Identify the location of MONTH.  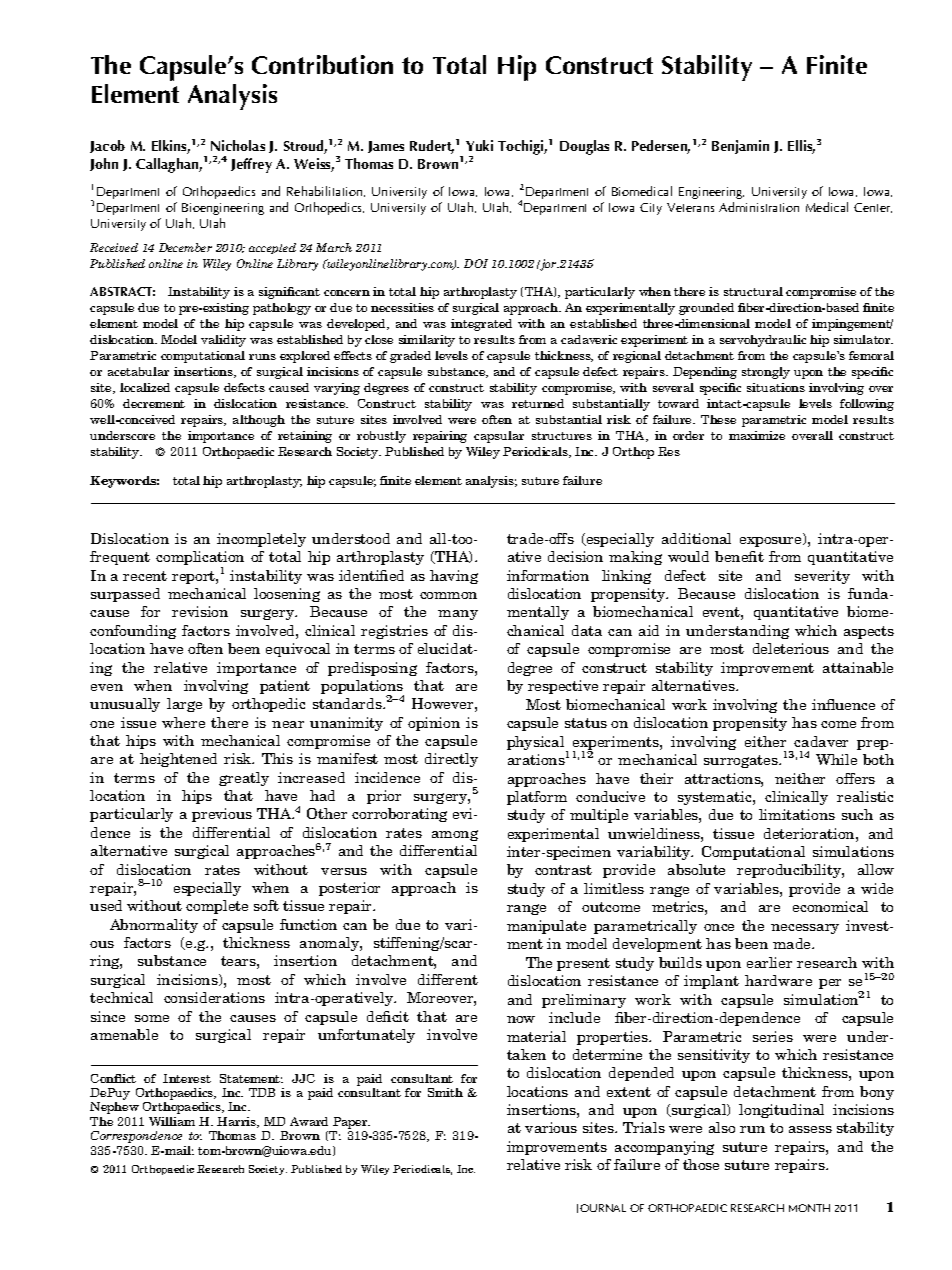
(809, 1208).
